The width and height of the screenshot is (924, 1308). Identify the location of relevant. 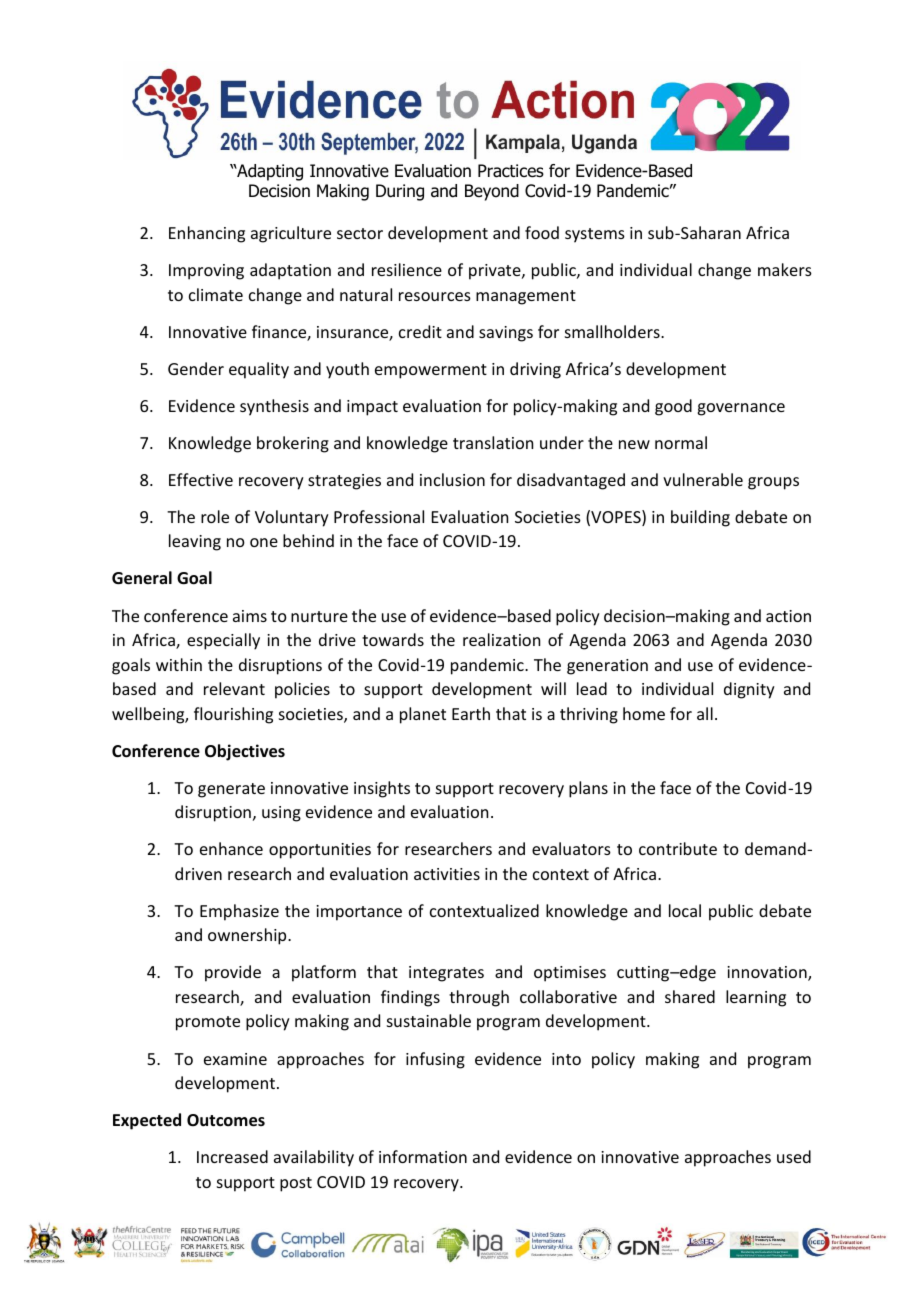
(234, 688).
